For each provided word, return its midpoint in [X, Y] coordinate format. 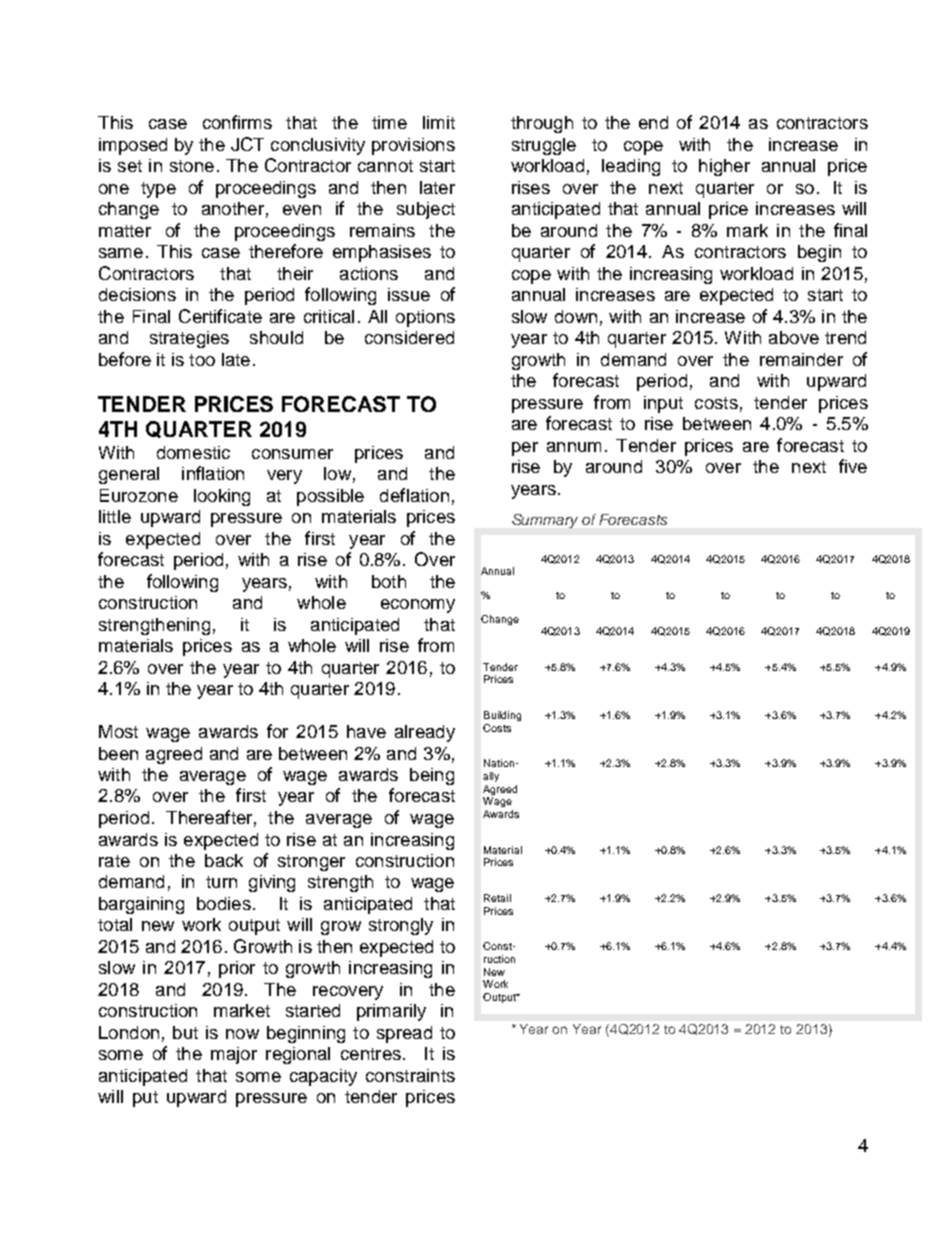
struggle [544, 146]
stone [192, 166]
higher [724, 167]
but [185, 1032]
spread [404, 1034]
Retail [497, 898]
